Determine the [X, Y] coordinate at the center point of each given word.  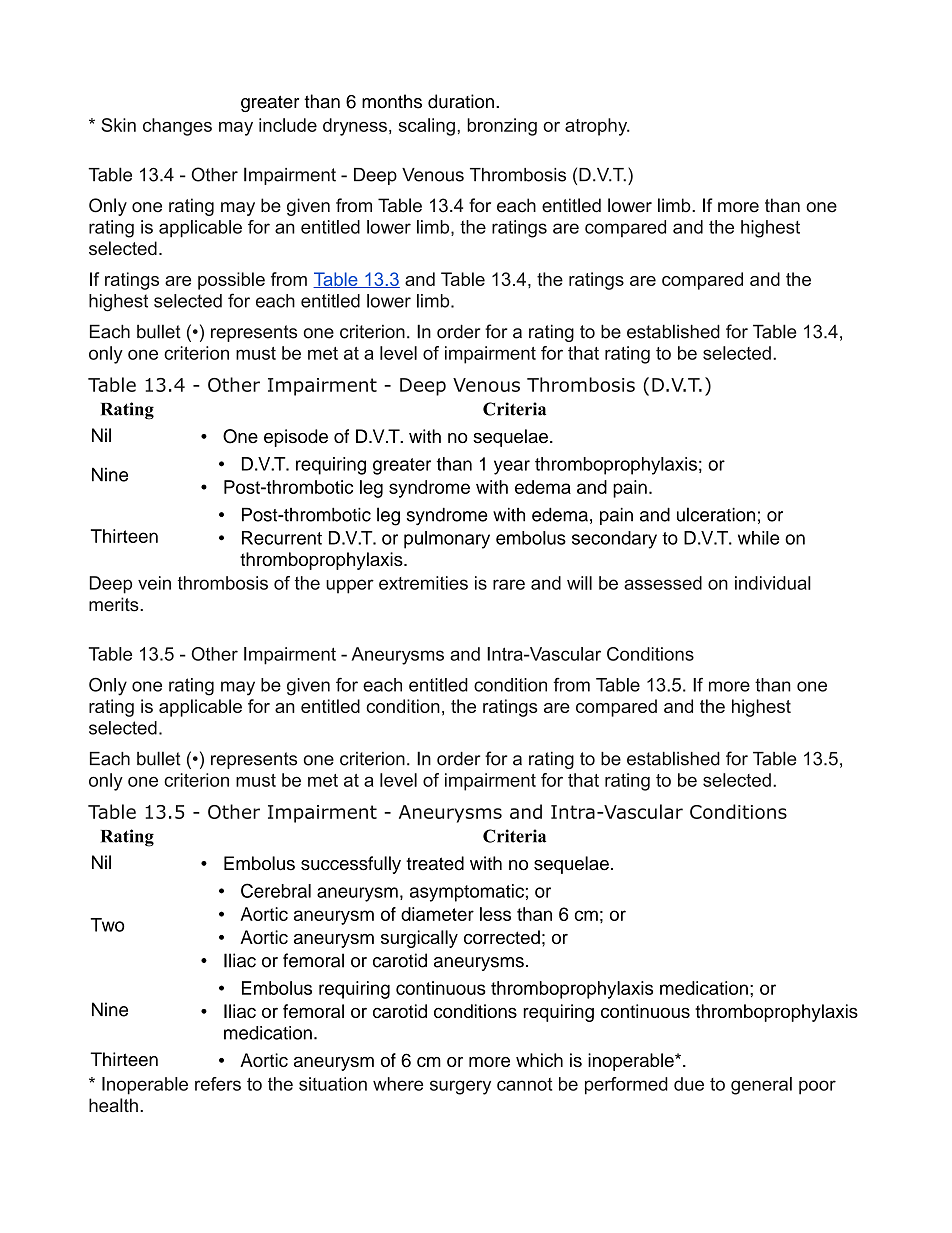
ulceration [716, 514]
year [512, 467]
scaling [427, 127]
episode [296, 438]
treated [435, 863]
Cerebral [276, 890]
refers [218, 1084]
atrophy [597, 127]
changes [177, 127]
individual [773, 583]
